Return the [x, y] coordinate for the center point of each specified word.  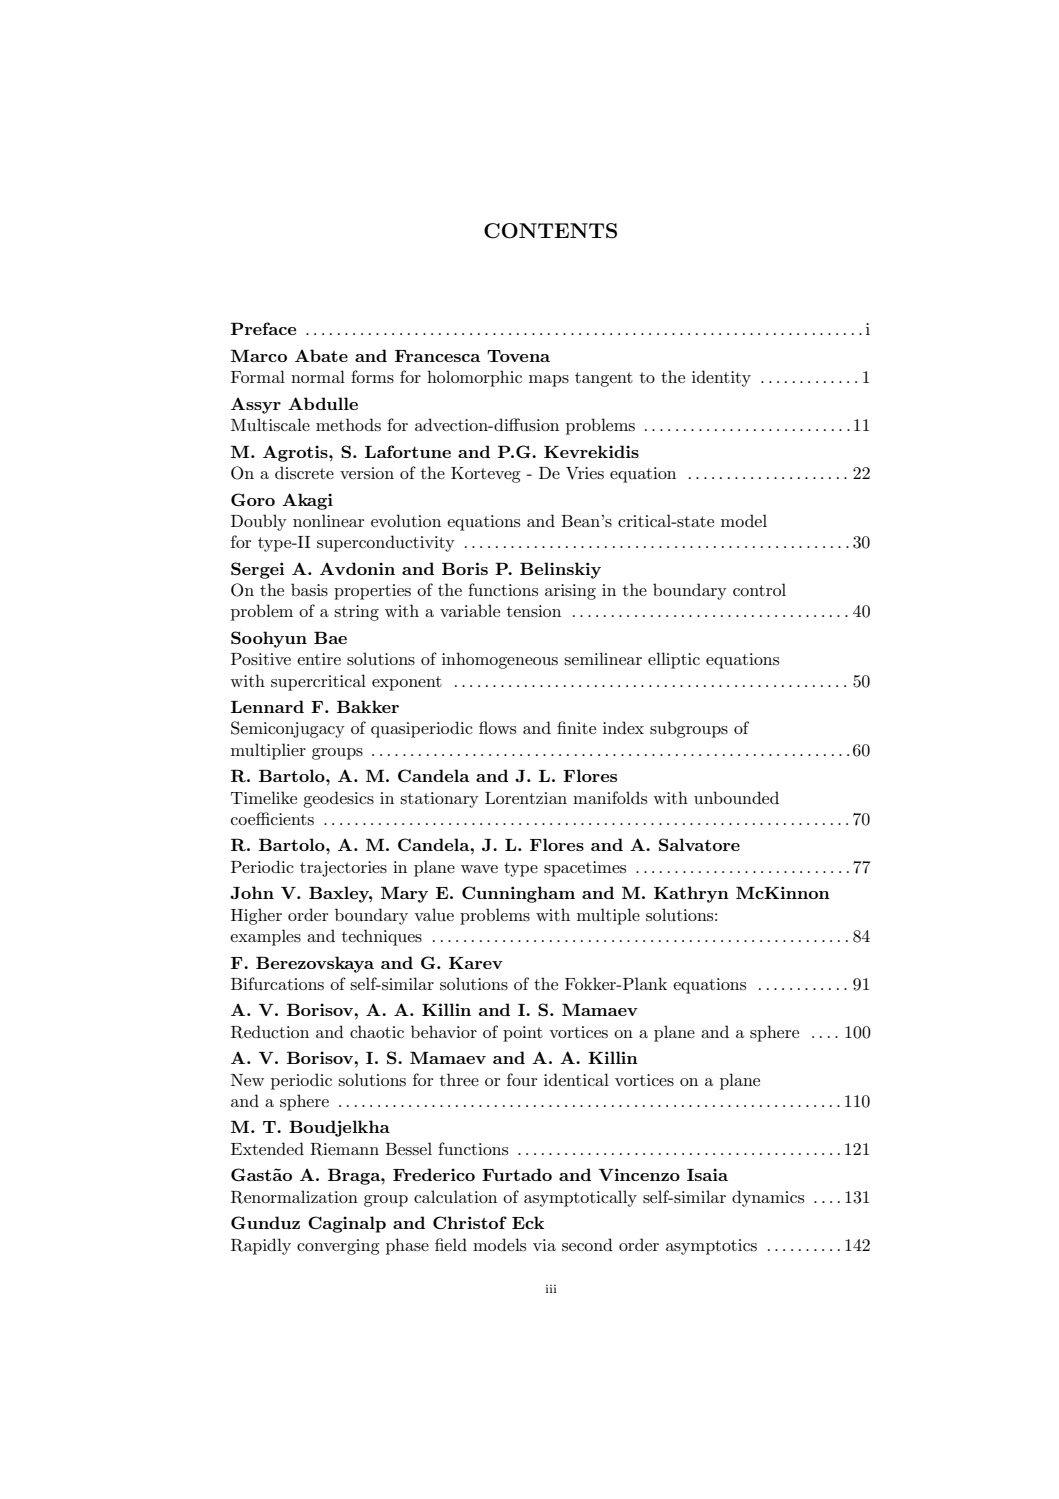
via [544, 1245]
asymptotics [711, 1247]
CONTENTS [550, 231]
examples [265, 937]
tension [534, 611]
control [759, 589]
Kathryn [691, 894]
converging [338, 1247]
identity [721, 378]
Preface [263, 328]
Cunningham [518, 894]
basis [309, 589]
